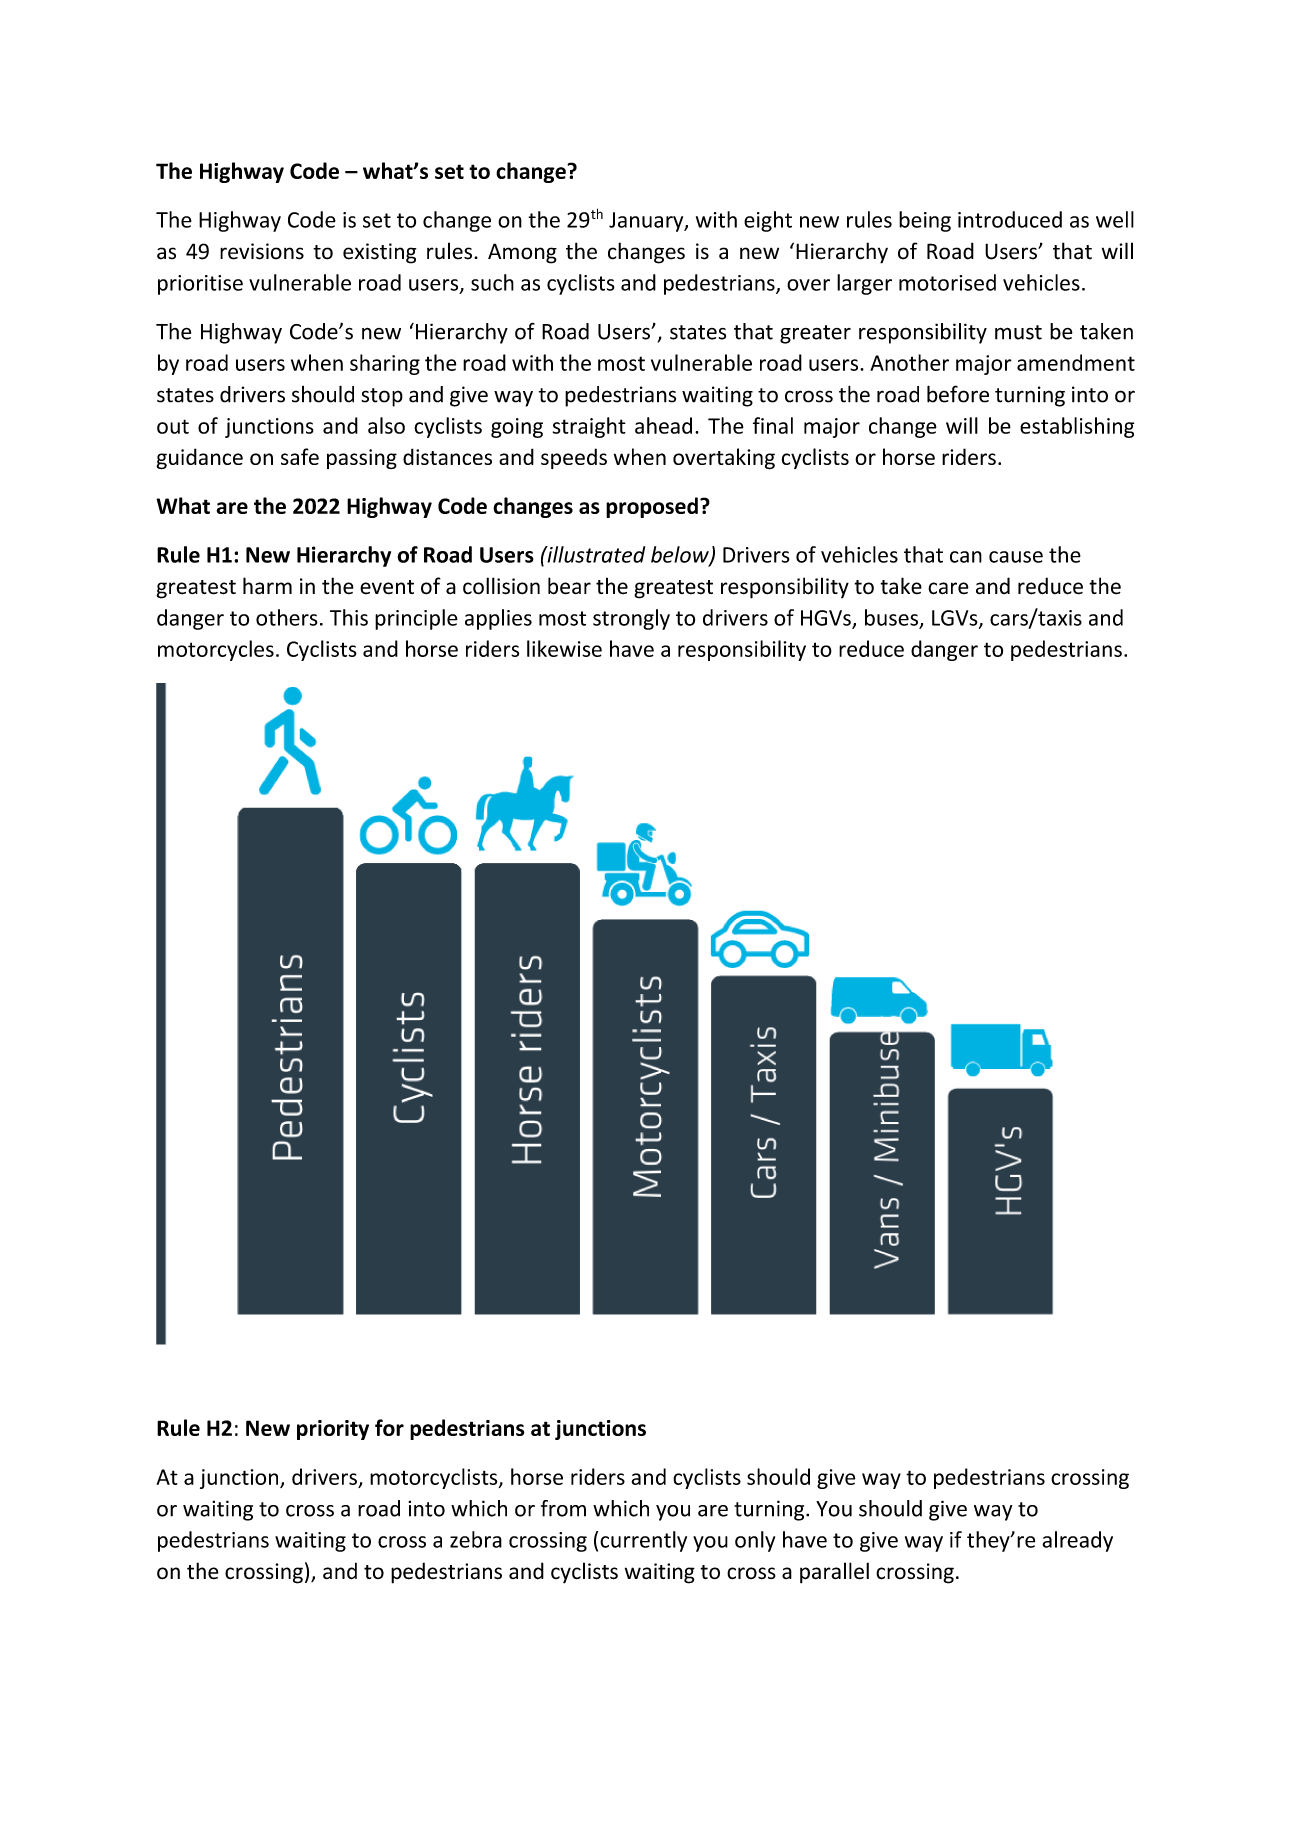 The image size is (1291, 1826). What do you see at coordinates (1077, 1541) in the page?
I see `already` at bounding box center [1077, 1541].
